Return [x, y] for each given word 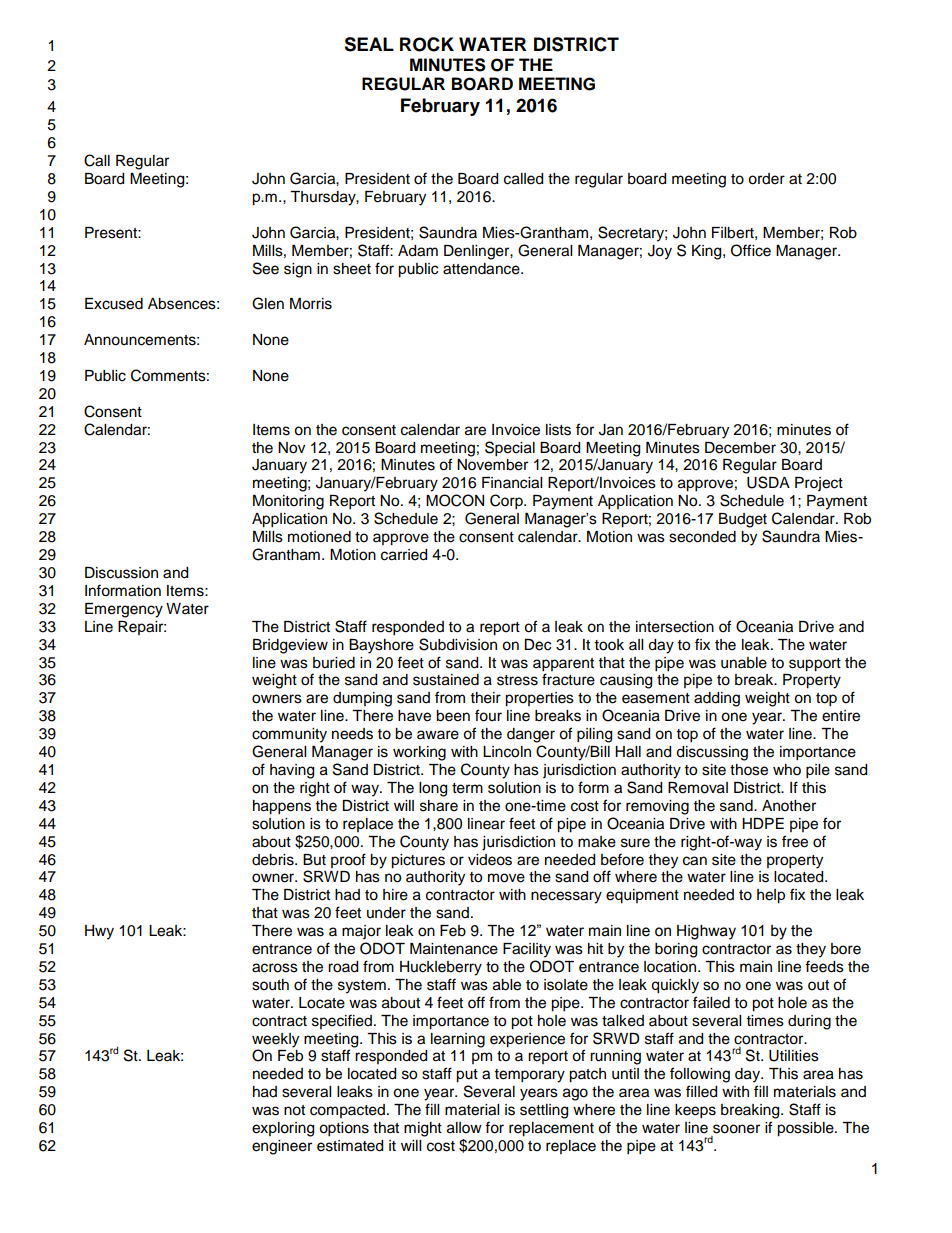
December [740, 448]
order [766, 179]
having [292, 771]
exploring [283, 1129]
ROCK [427, 44]
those [749, 770]
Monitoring [288, 502]
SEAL [369, 44]
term [467, 788]
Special [510, 449]
